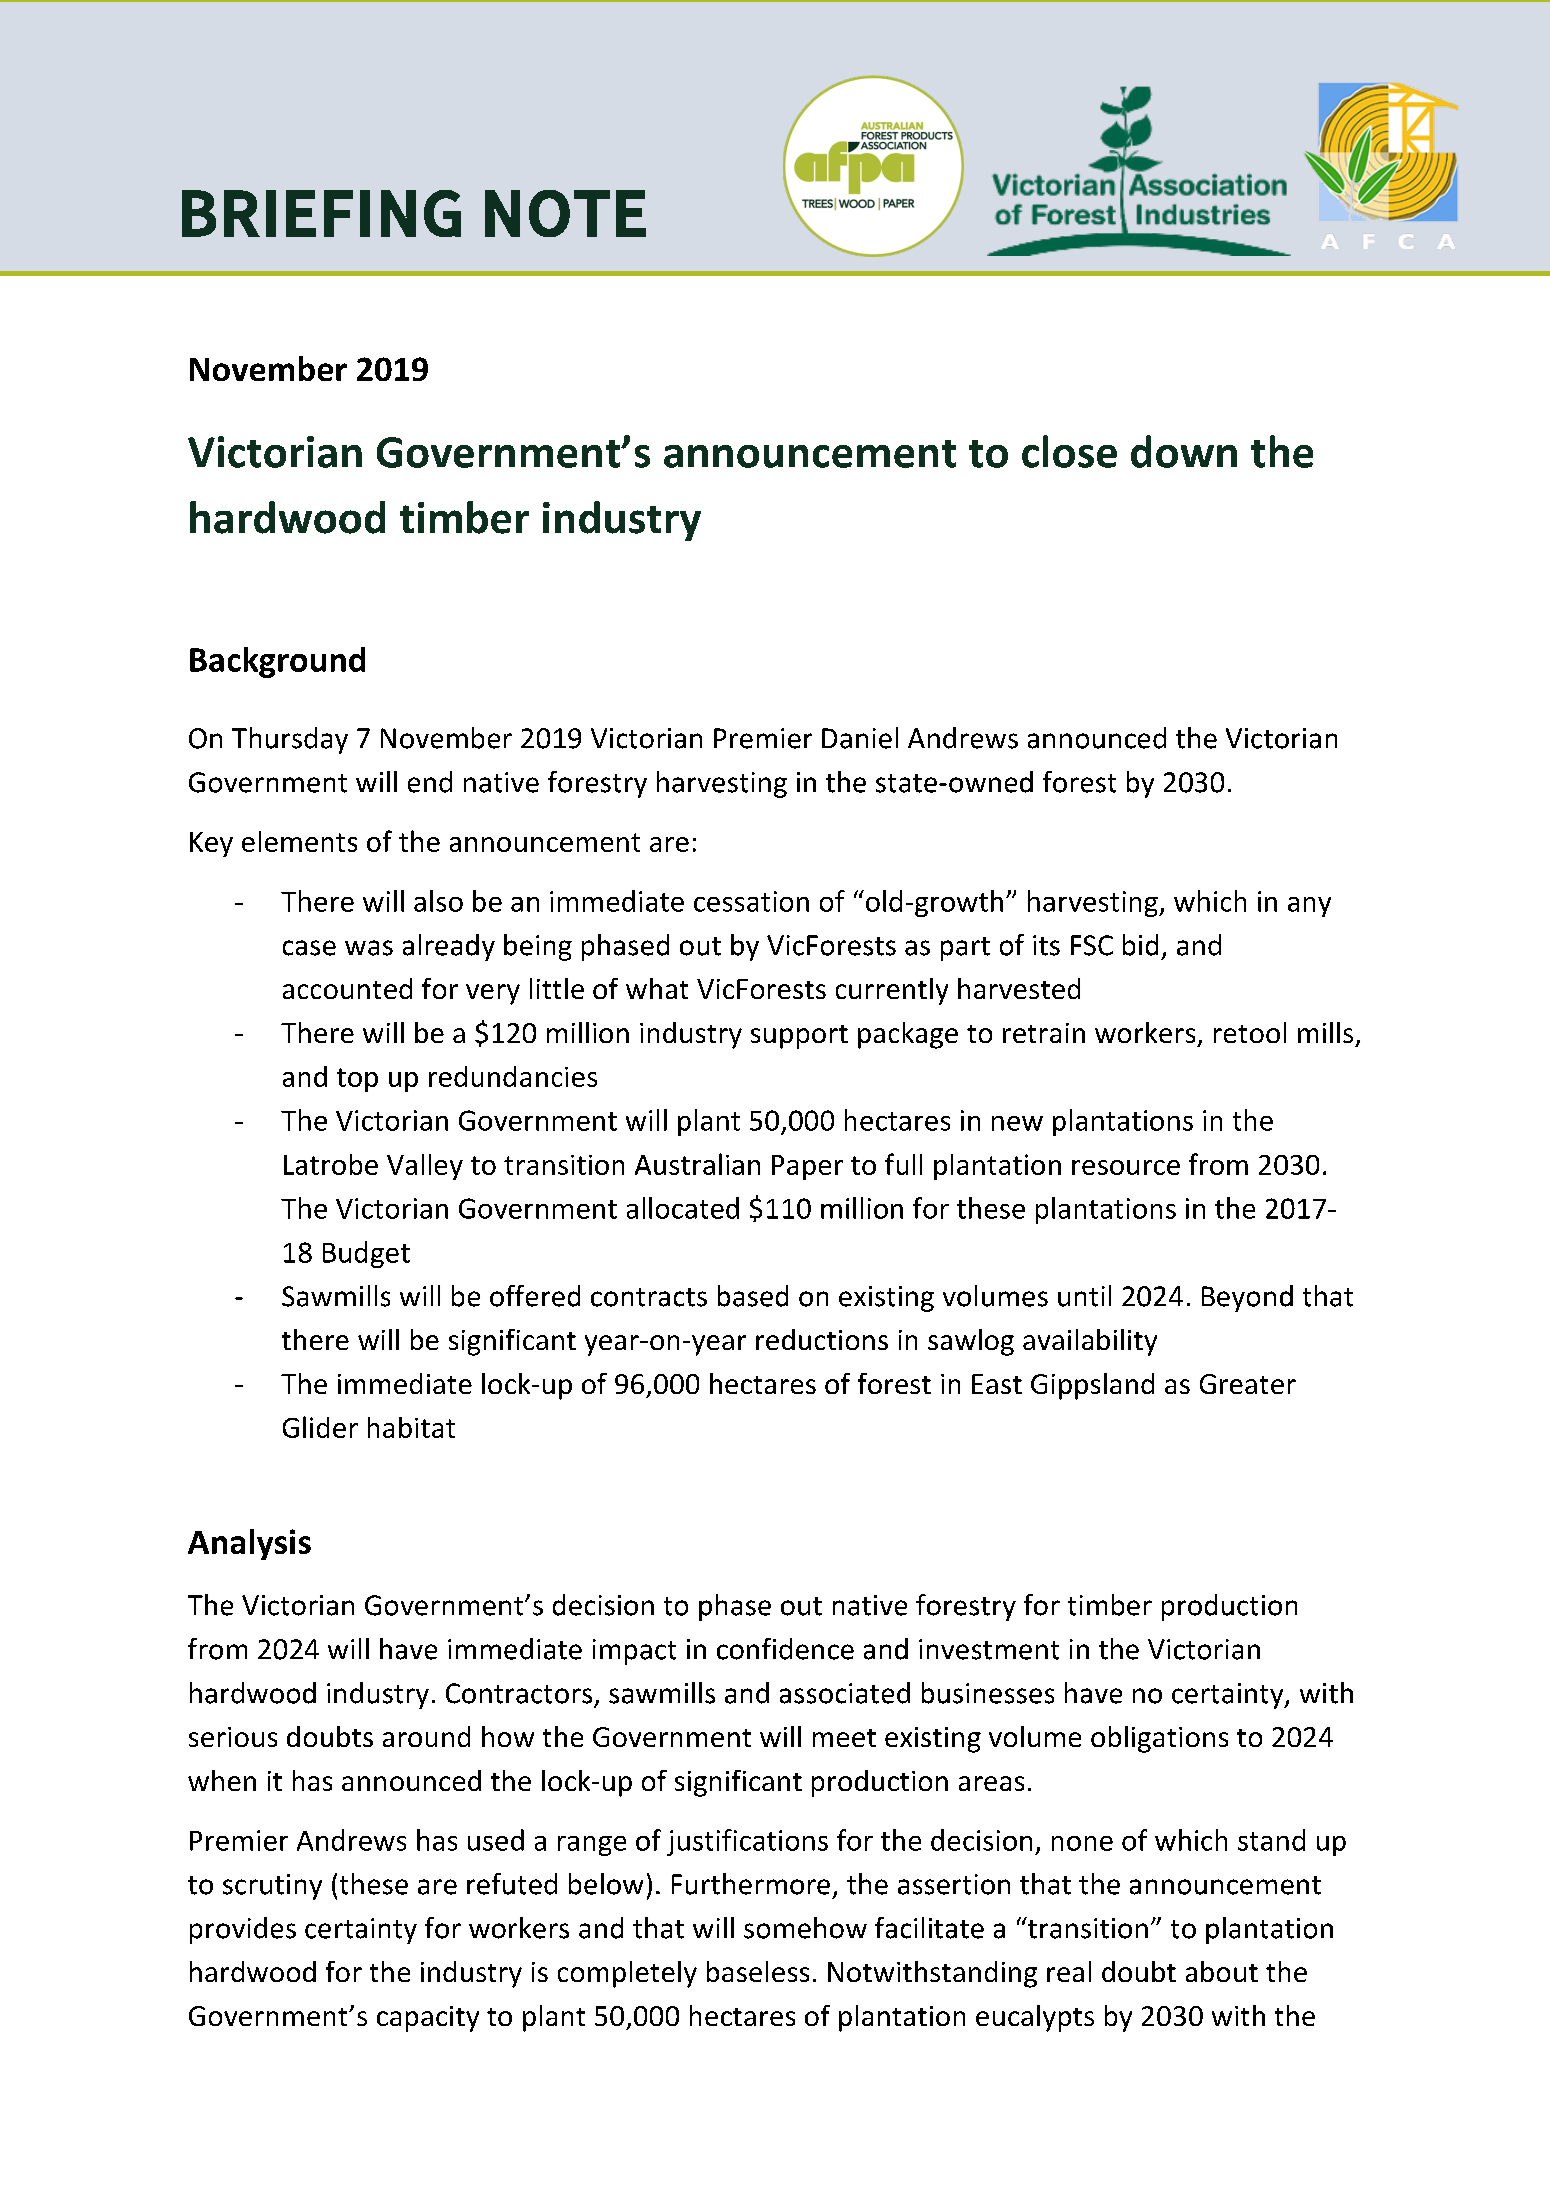  I want to click on Daniel, so click(860, 738).
